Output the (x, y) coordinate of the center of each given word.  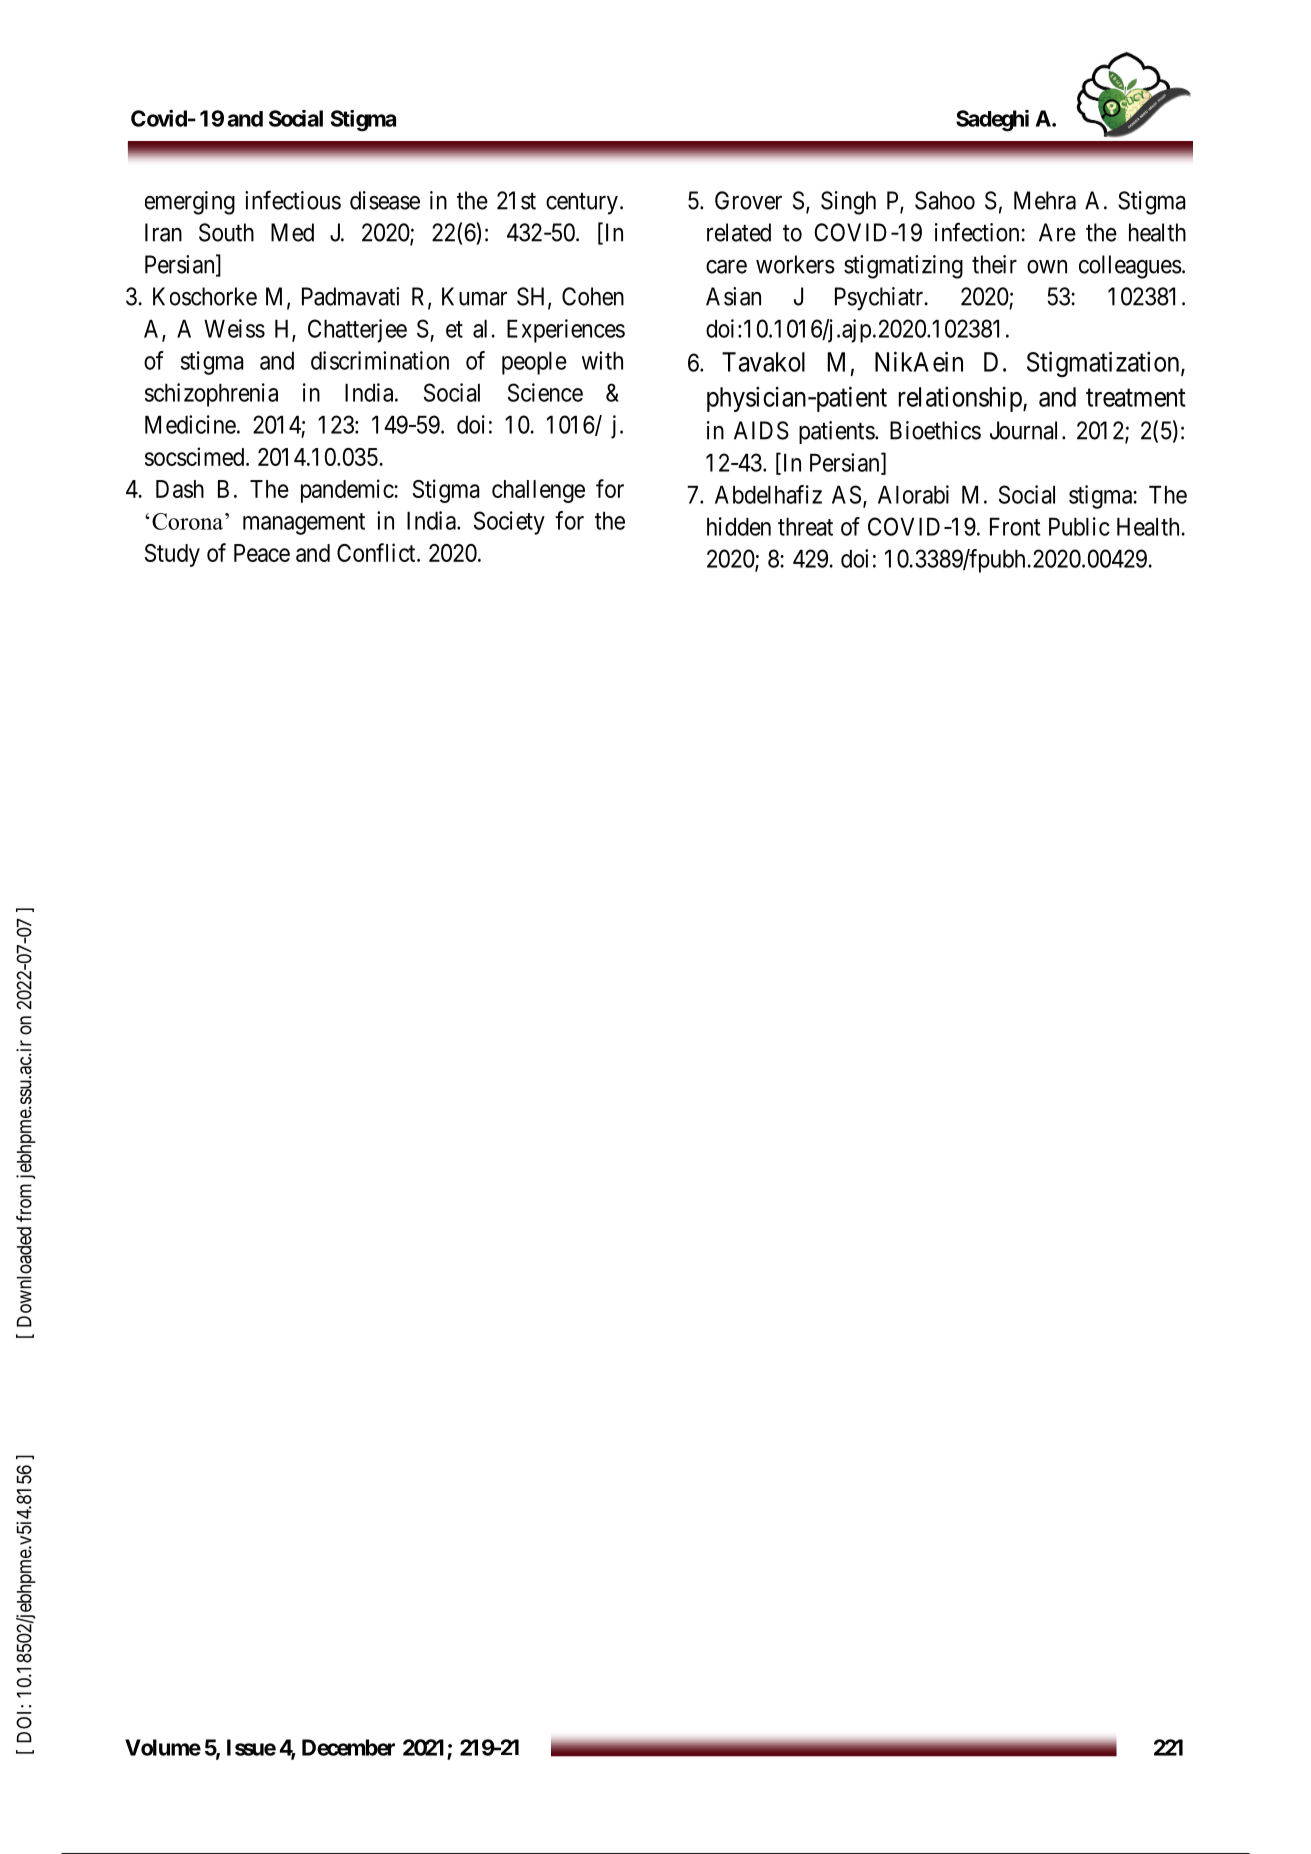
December (348, 1747)
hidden (739, 526)
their (994, 264)
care (726, 267)
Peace (262, 553)
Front (1015, 527)
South (226, 232)
